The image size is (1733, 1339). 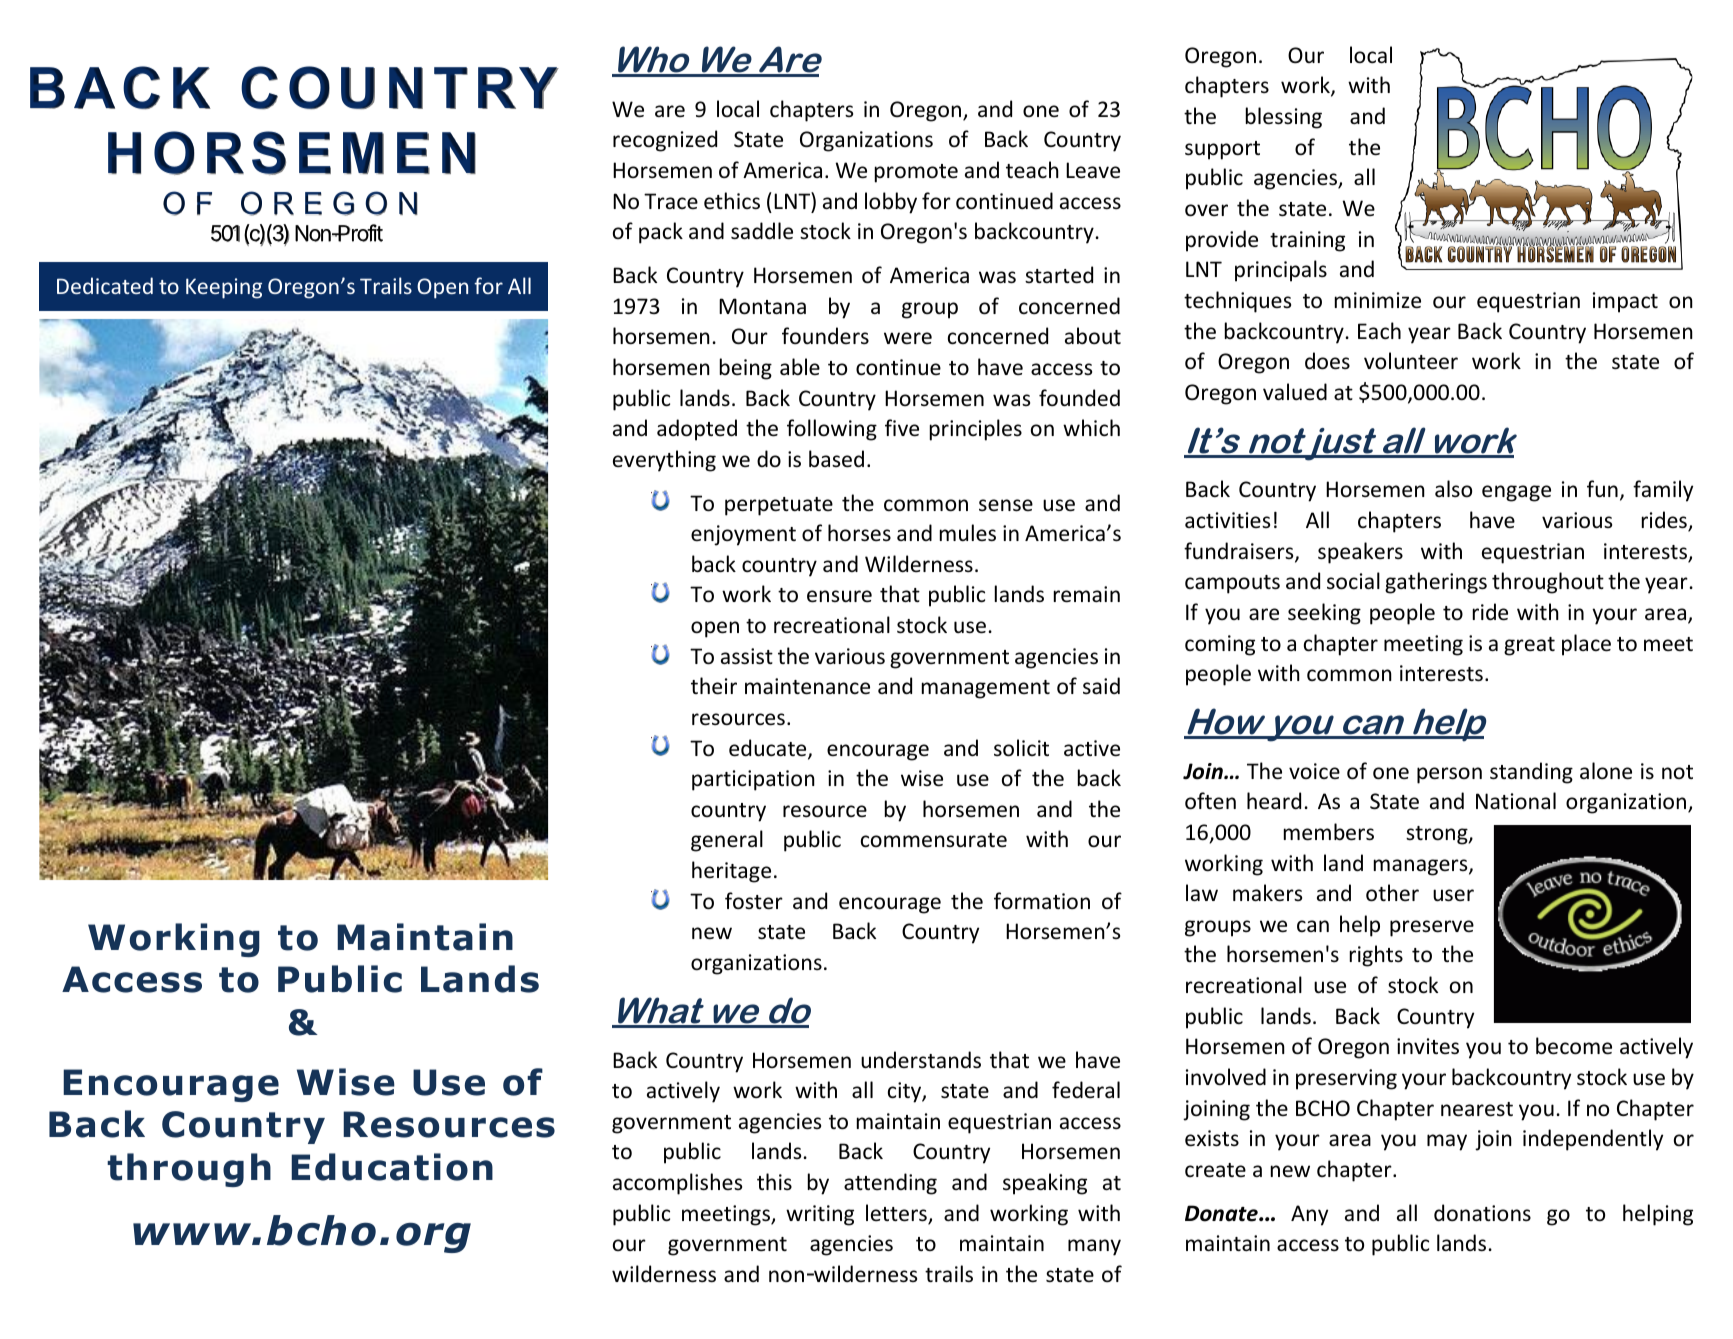 I want to click on recognized, so click(x=665, y=141).
